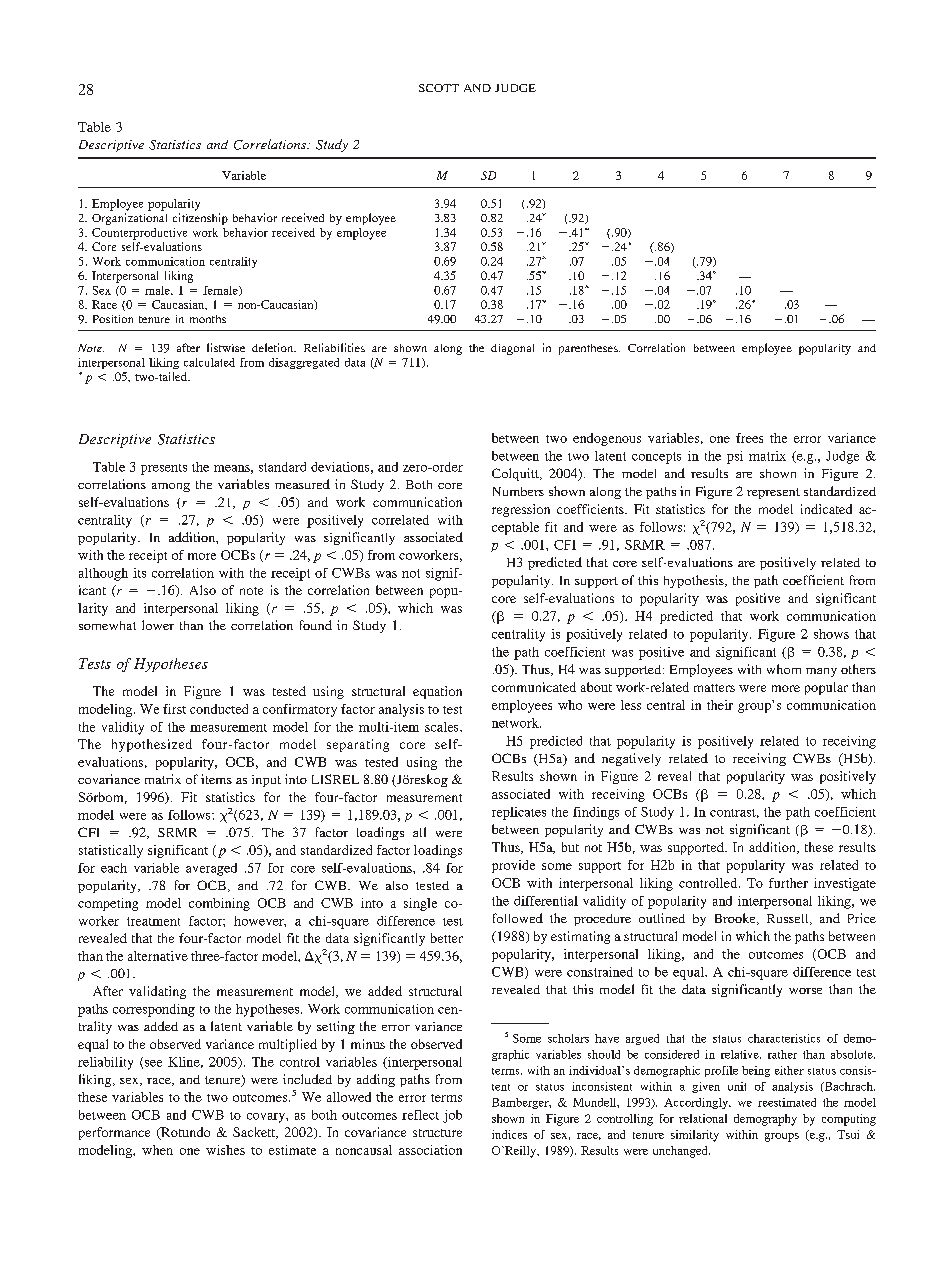 The height and width of the screenshot is (1270, 952). Describe the element at coordinates (521, 510) in the screenshot. I see `regression` at that location.
